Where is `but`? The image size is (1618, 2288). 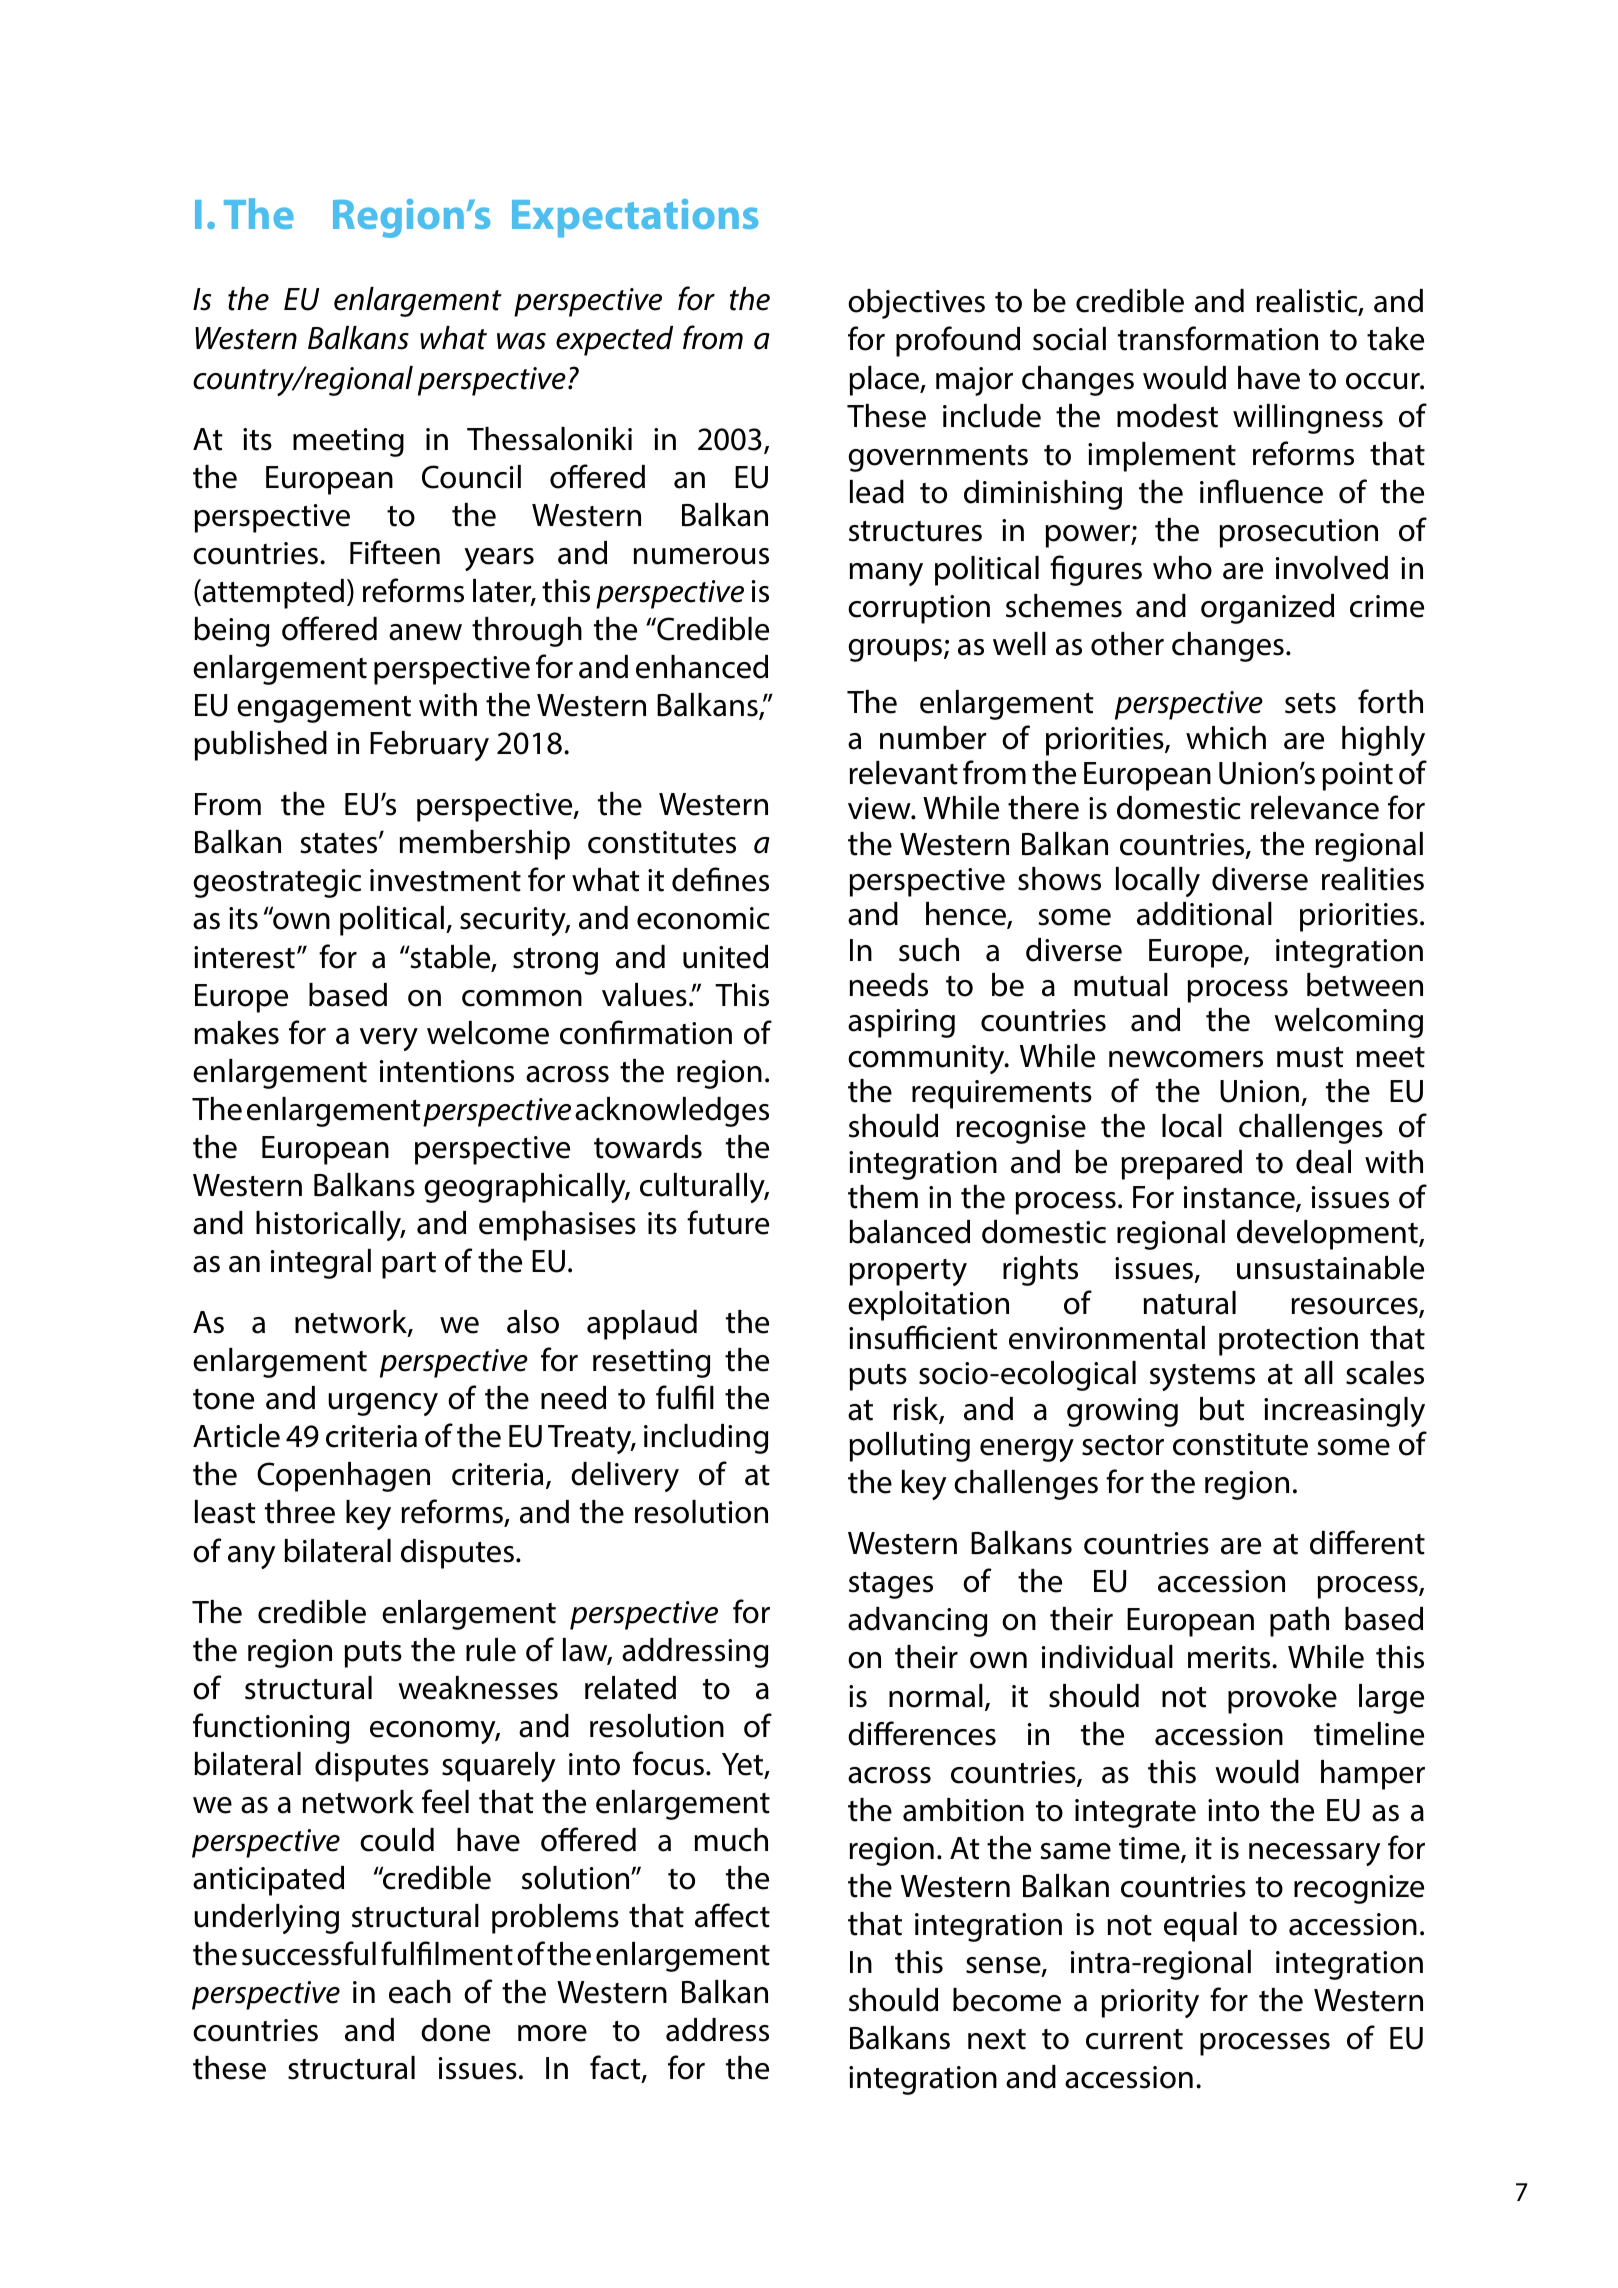 but is located at coordinates (1222, 1409).
